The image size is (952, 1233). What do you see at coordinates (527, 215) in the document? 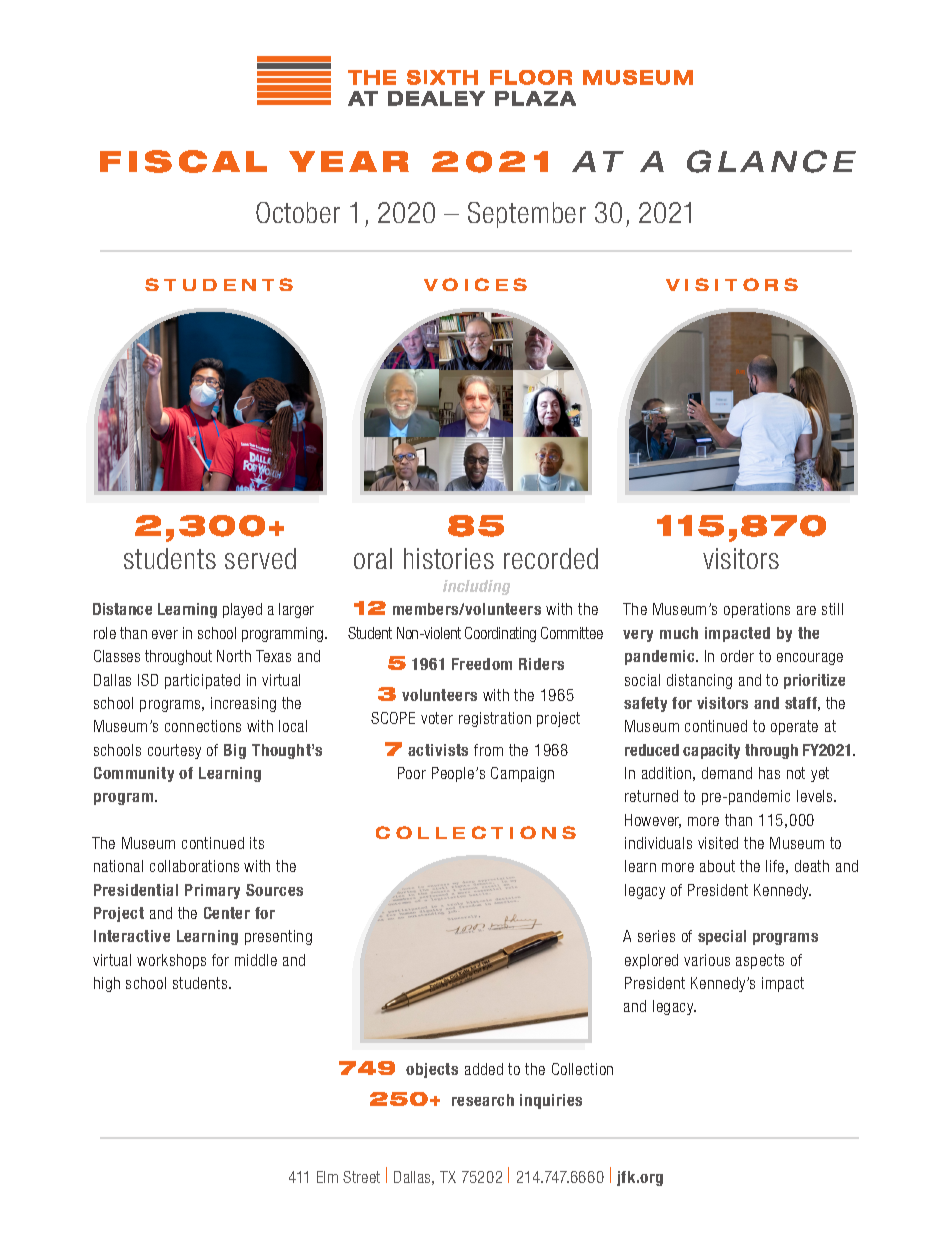
I see `September` at bounding box center [527, 215].
